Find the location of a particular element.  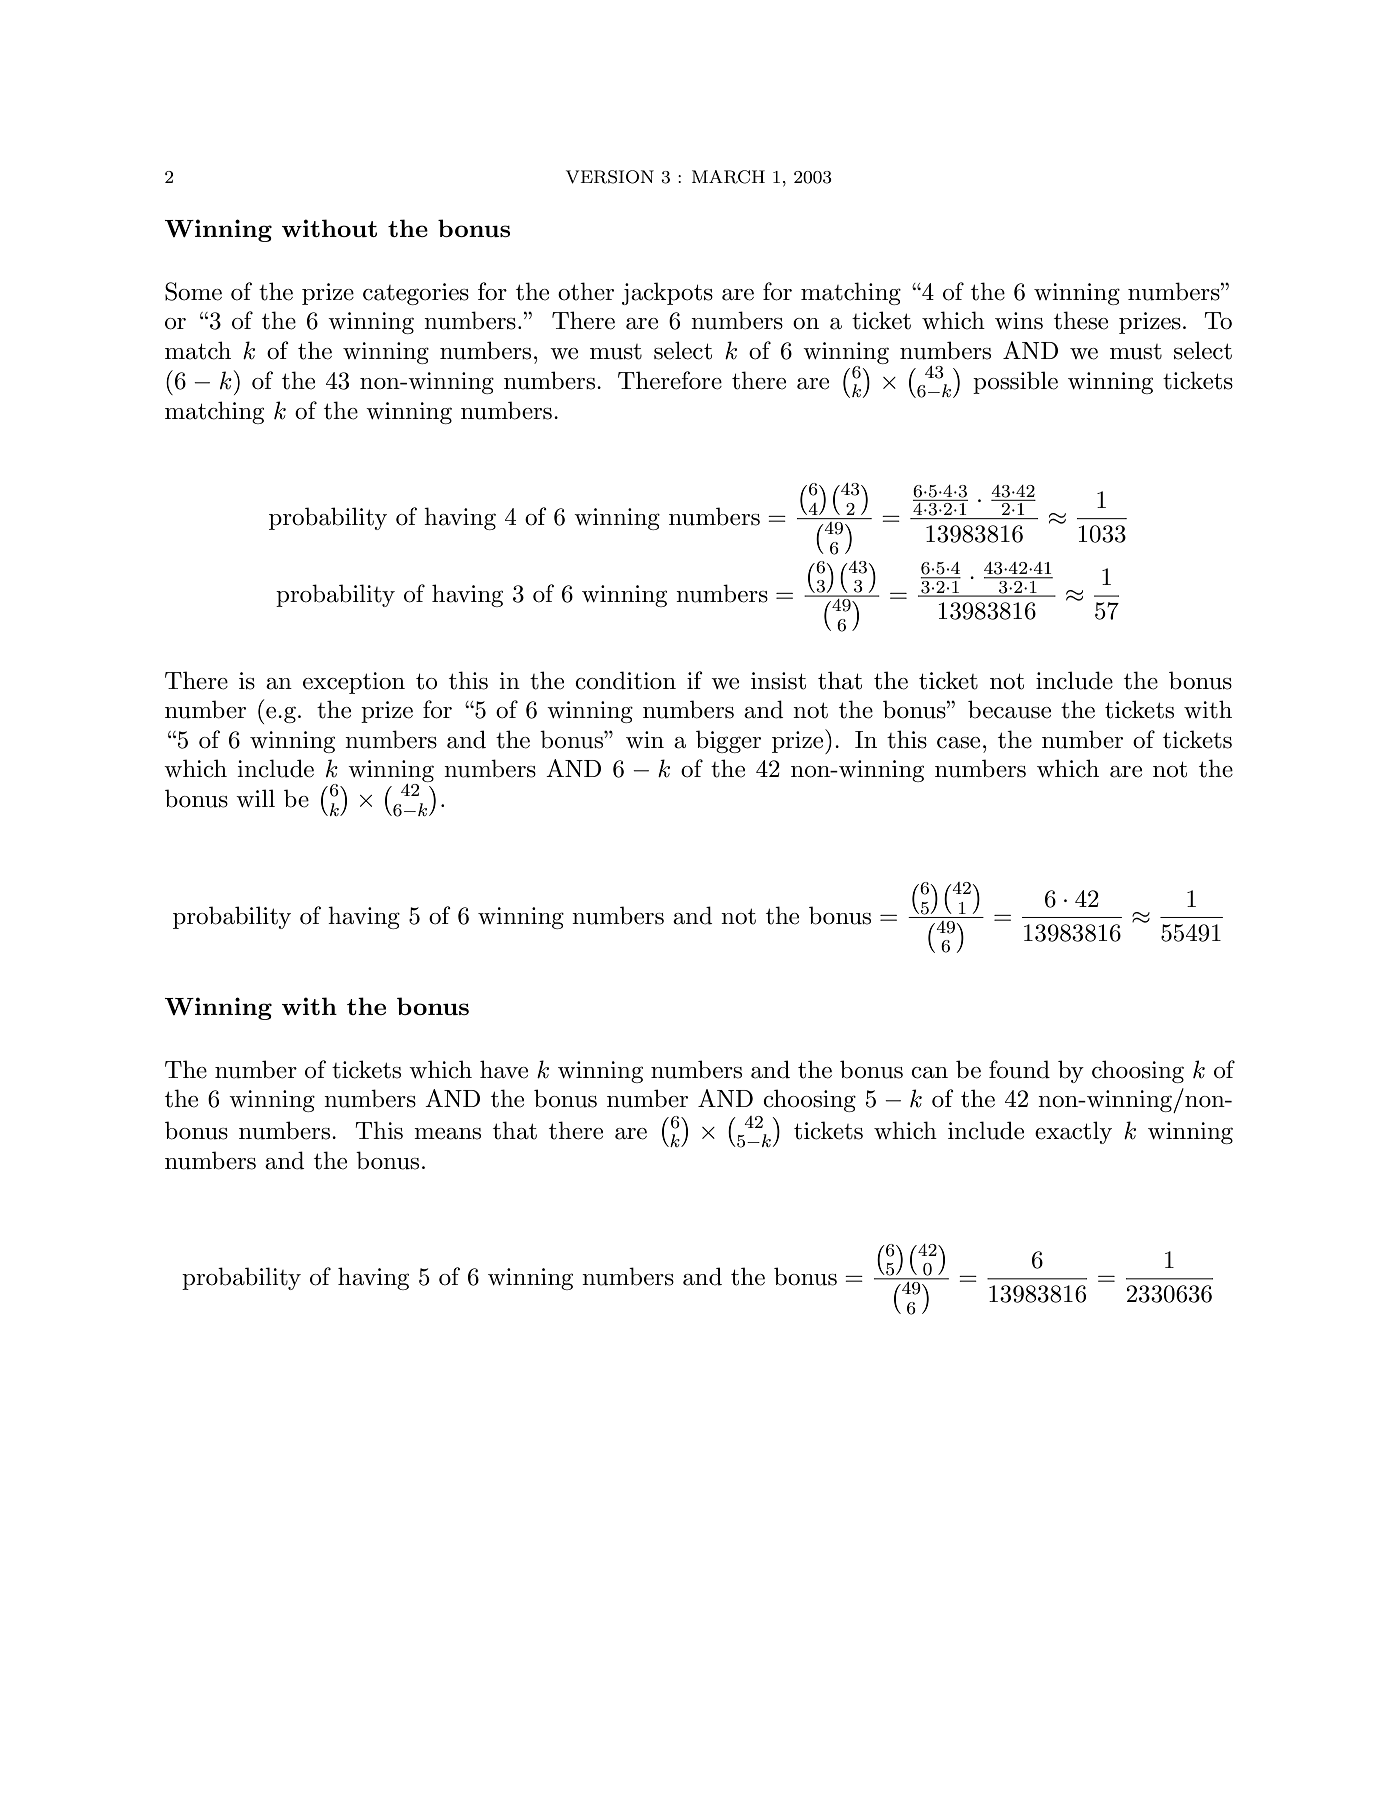

case is located at coordinates (958, 743).
